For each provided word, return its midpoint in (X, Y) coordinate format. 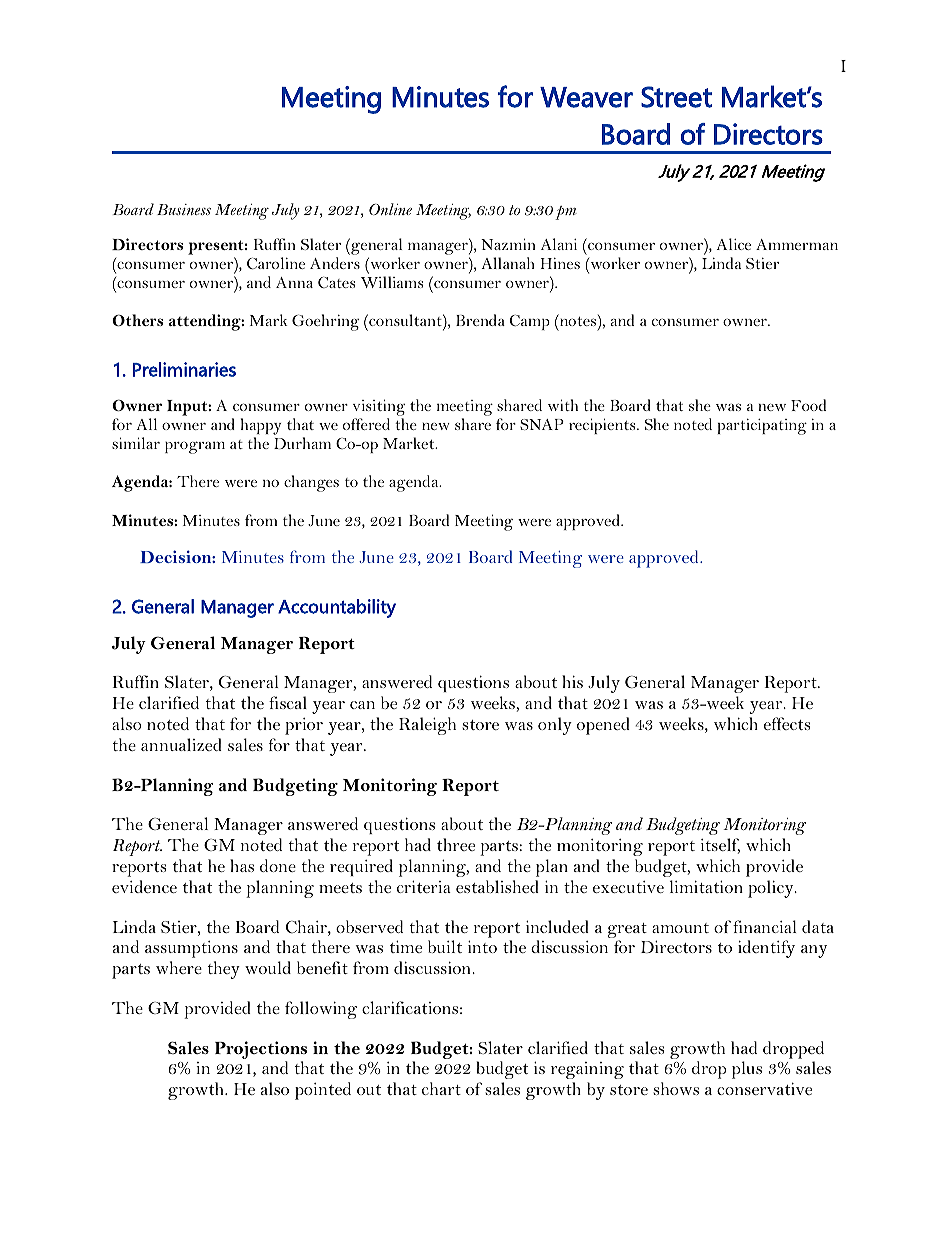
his (572, 681)
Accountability (337, 608)
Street (676, 97)
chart (441, 1088)
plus (747, 1070)
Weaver (586, 97)
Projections (261, 1050)
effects (787, 723)
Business (184, 209)
